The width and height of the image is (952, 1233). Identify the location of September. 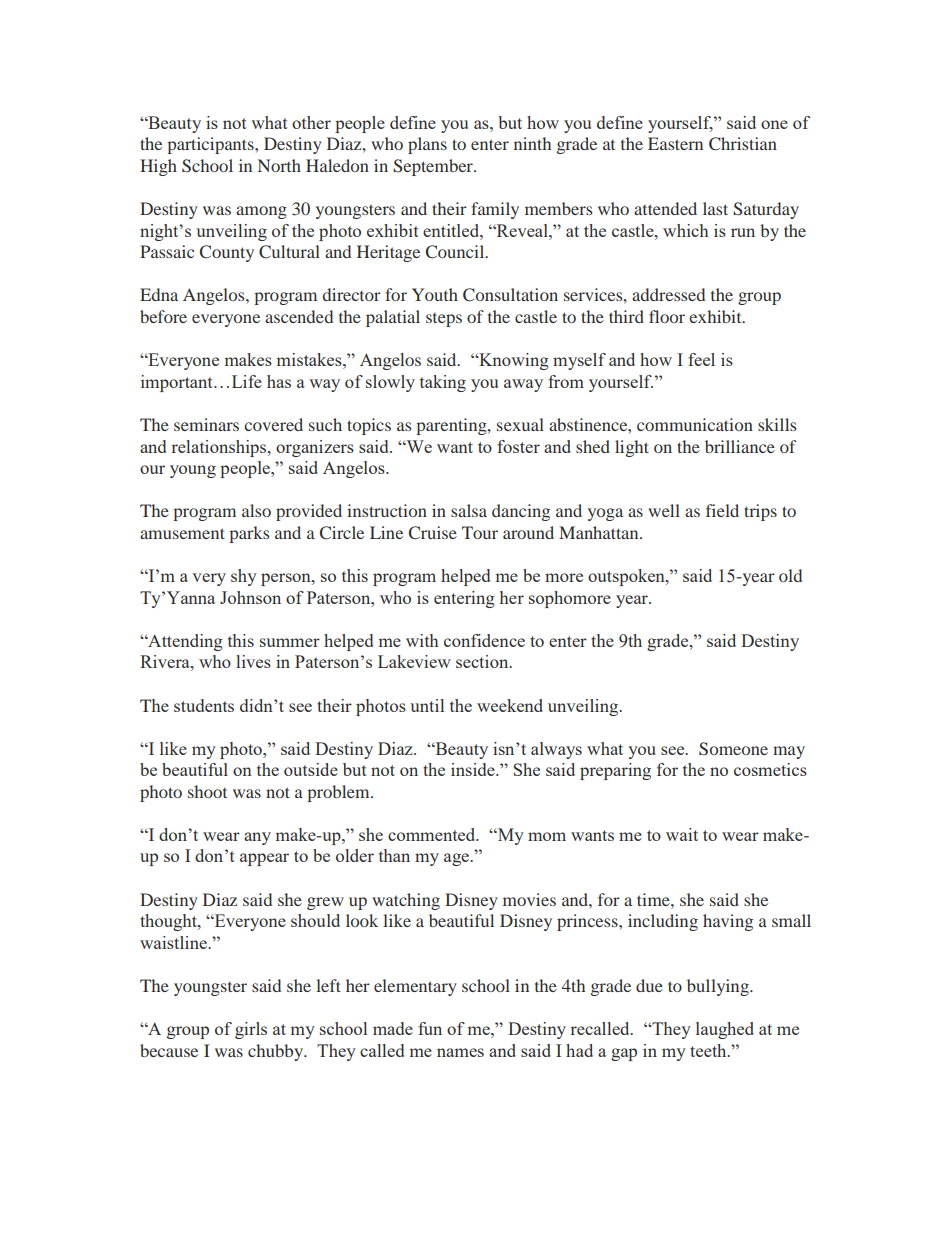
(434, 167).
